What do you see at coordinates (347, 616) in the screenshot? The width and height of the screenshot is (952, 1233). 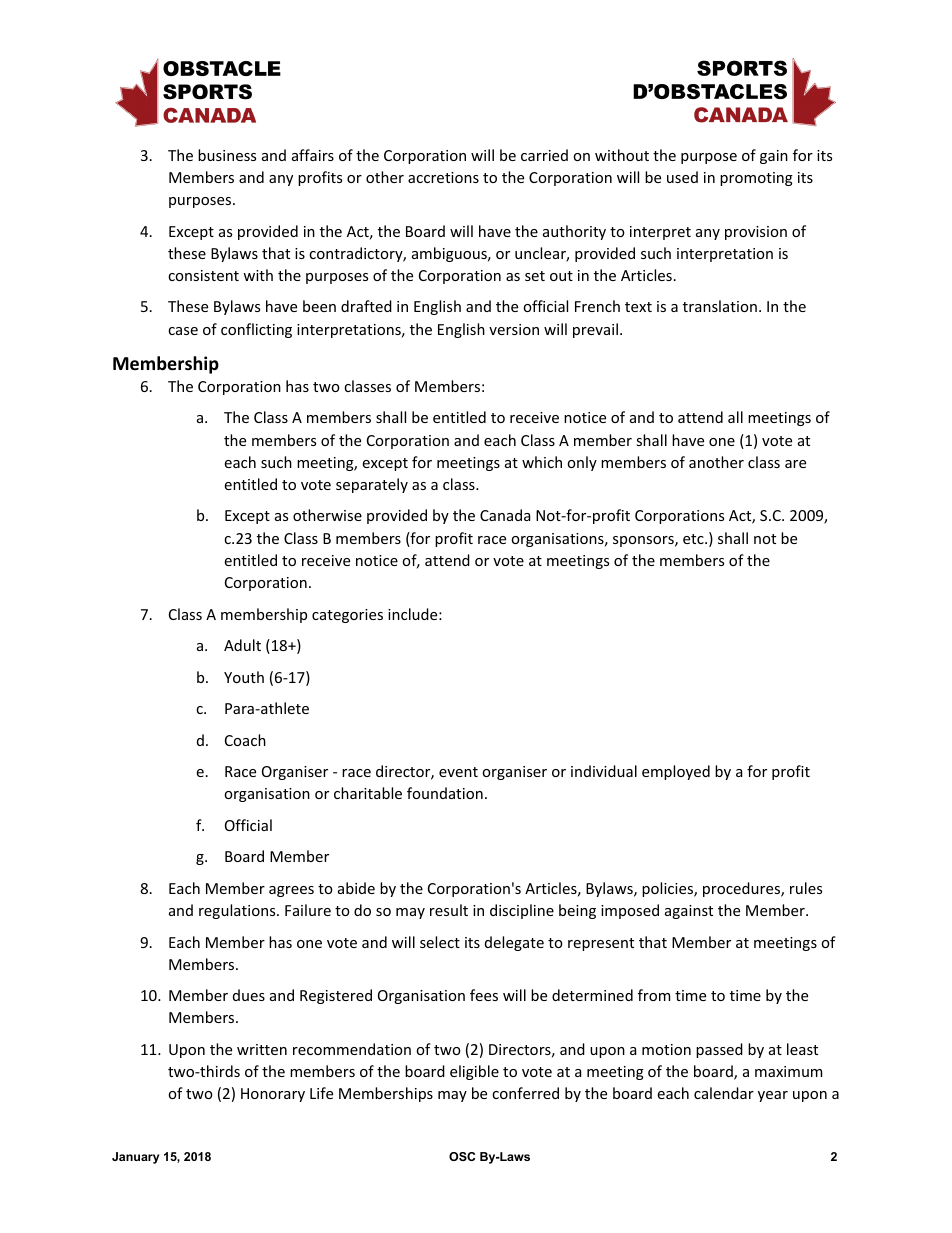 I see `categories` at bounding box center [347, 616].
